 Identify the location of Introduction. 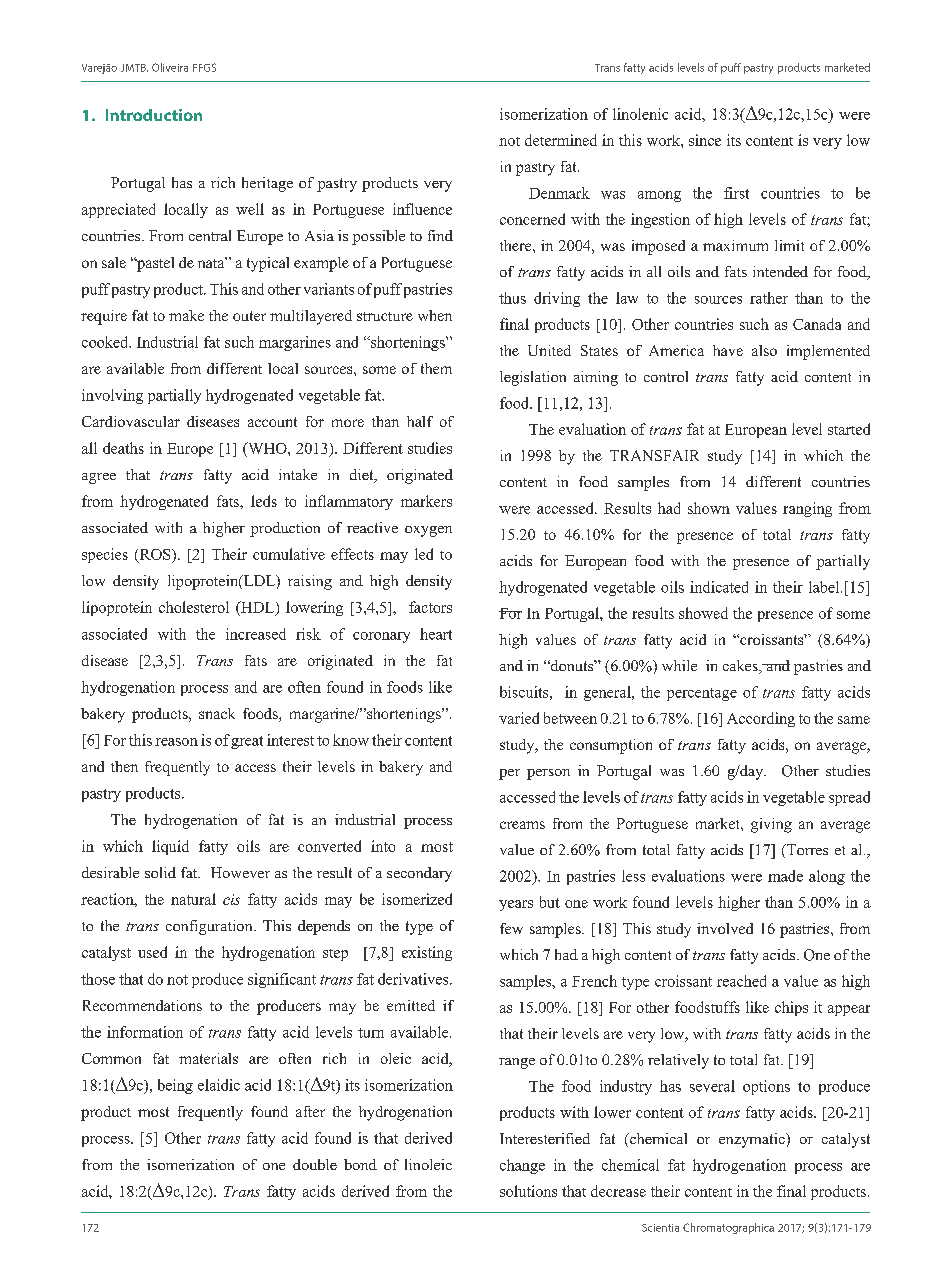
(154, 115).
